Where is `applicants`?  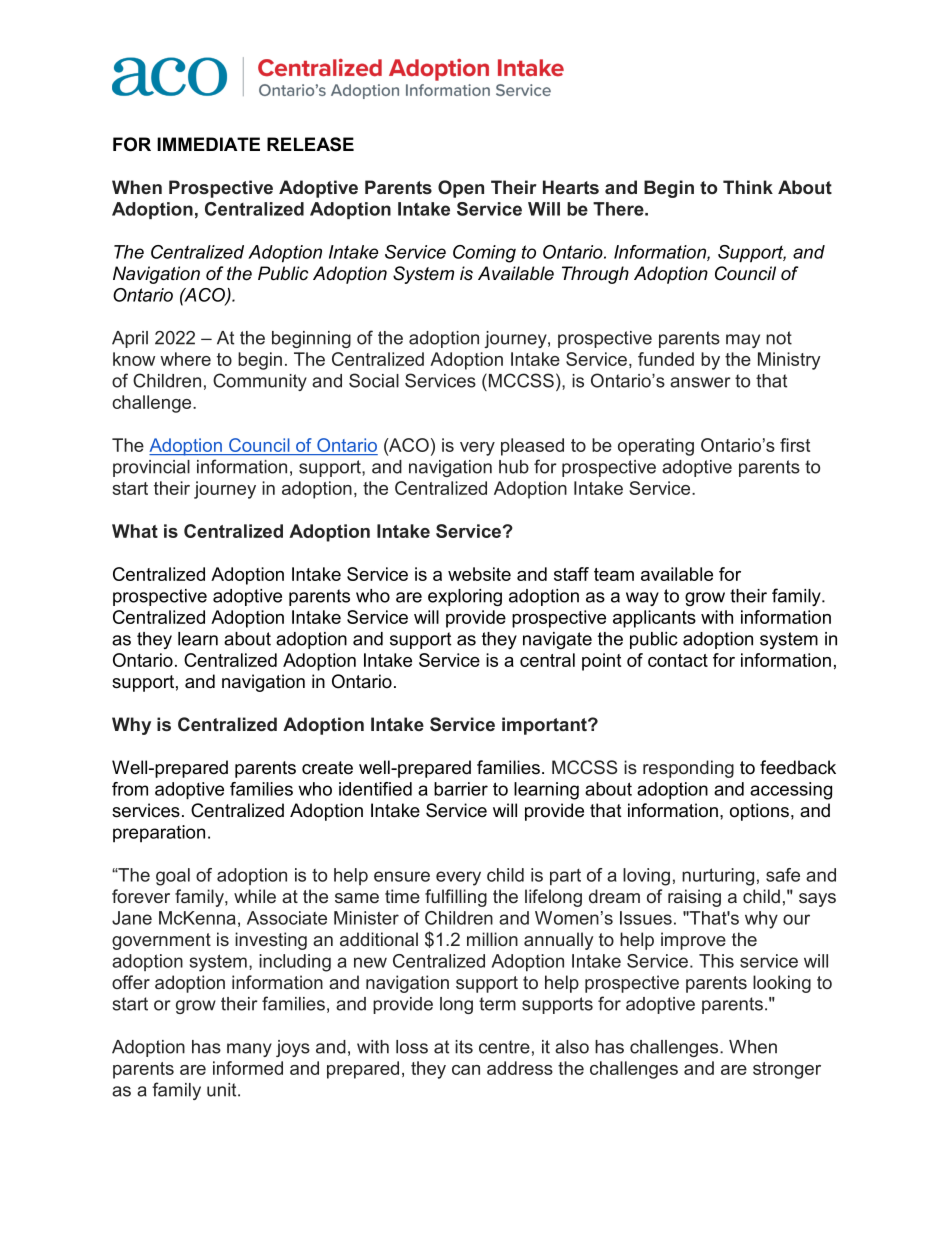 applicants is located at coordinates (654, 619).
